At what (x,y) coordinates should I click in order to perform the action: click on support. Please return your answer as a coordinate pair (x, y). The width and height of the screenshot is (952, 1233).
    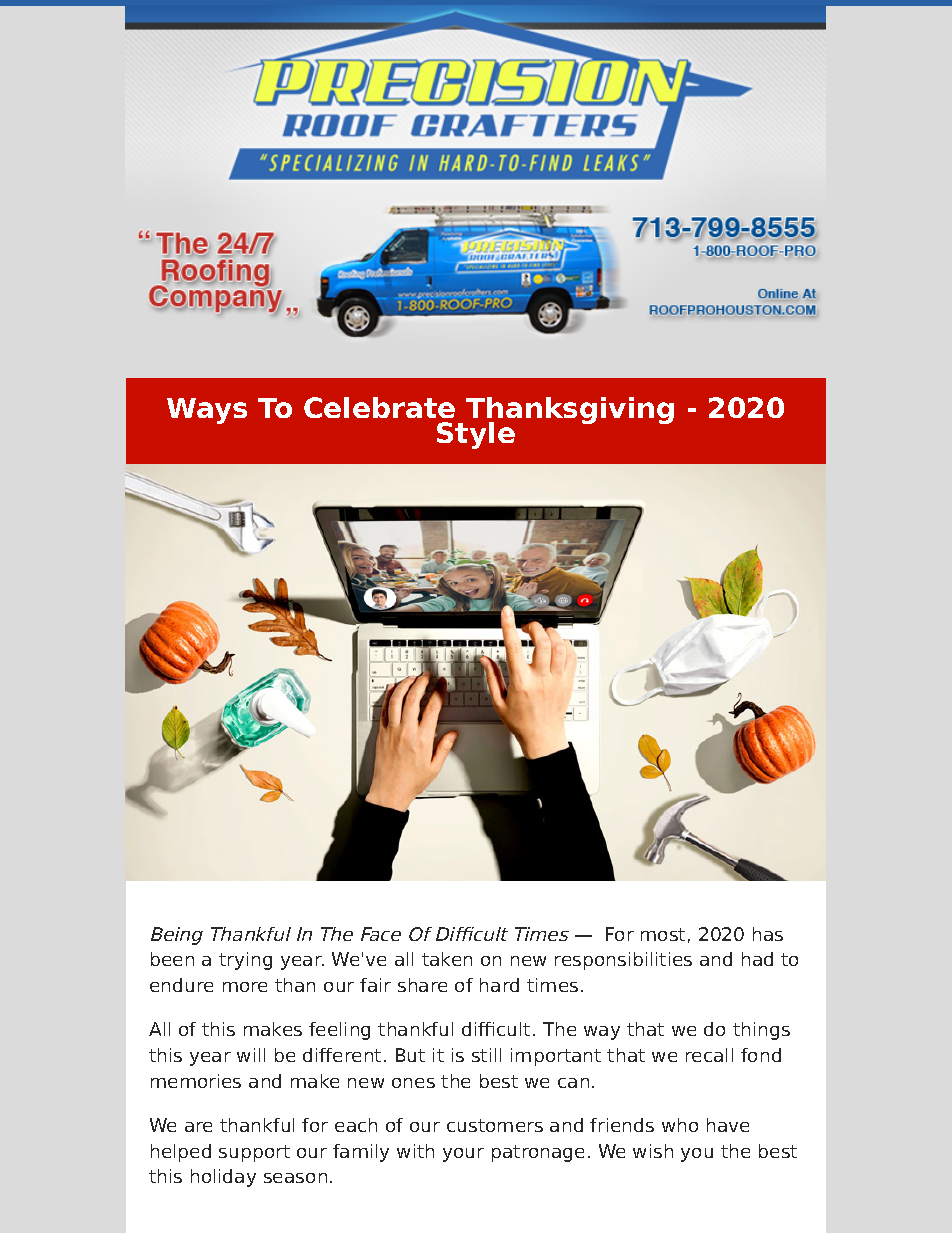
    Looking at the image, I should click on (254, 1153).
